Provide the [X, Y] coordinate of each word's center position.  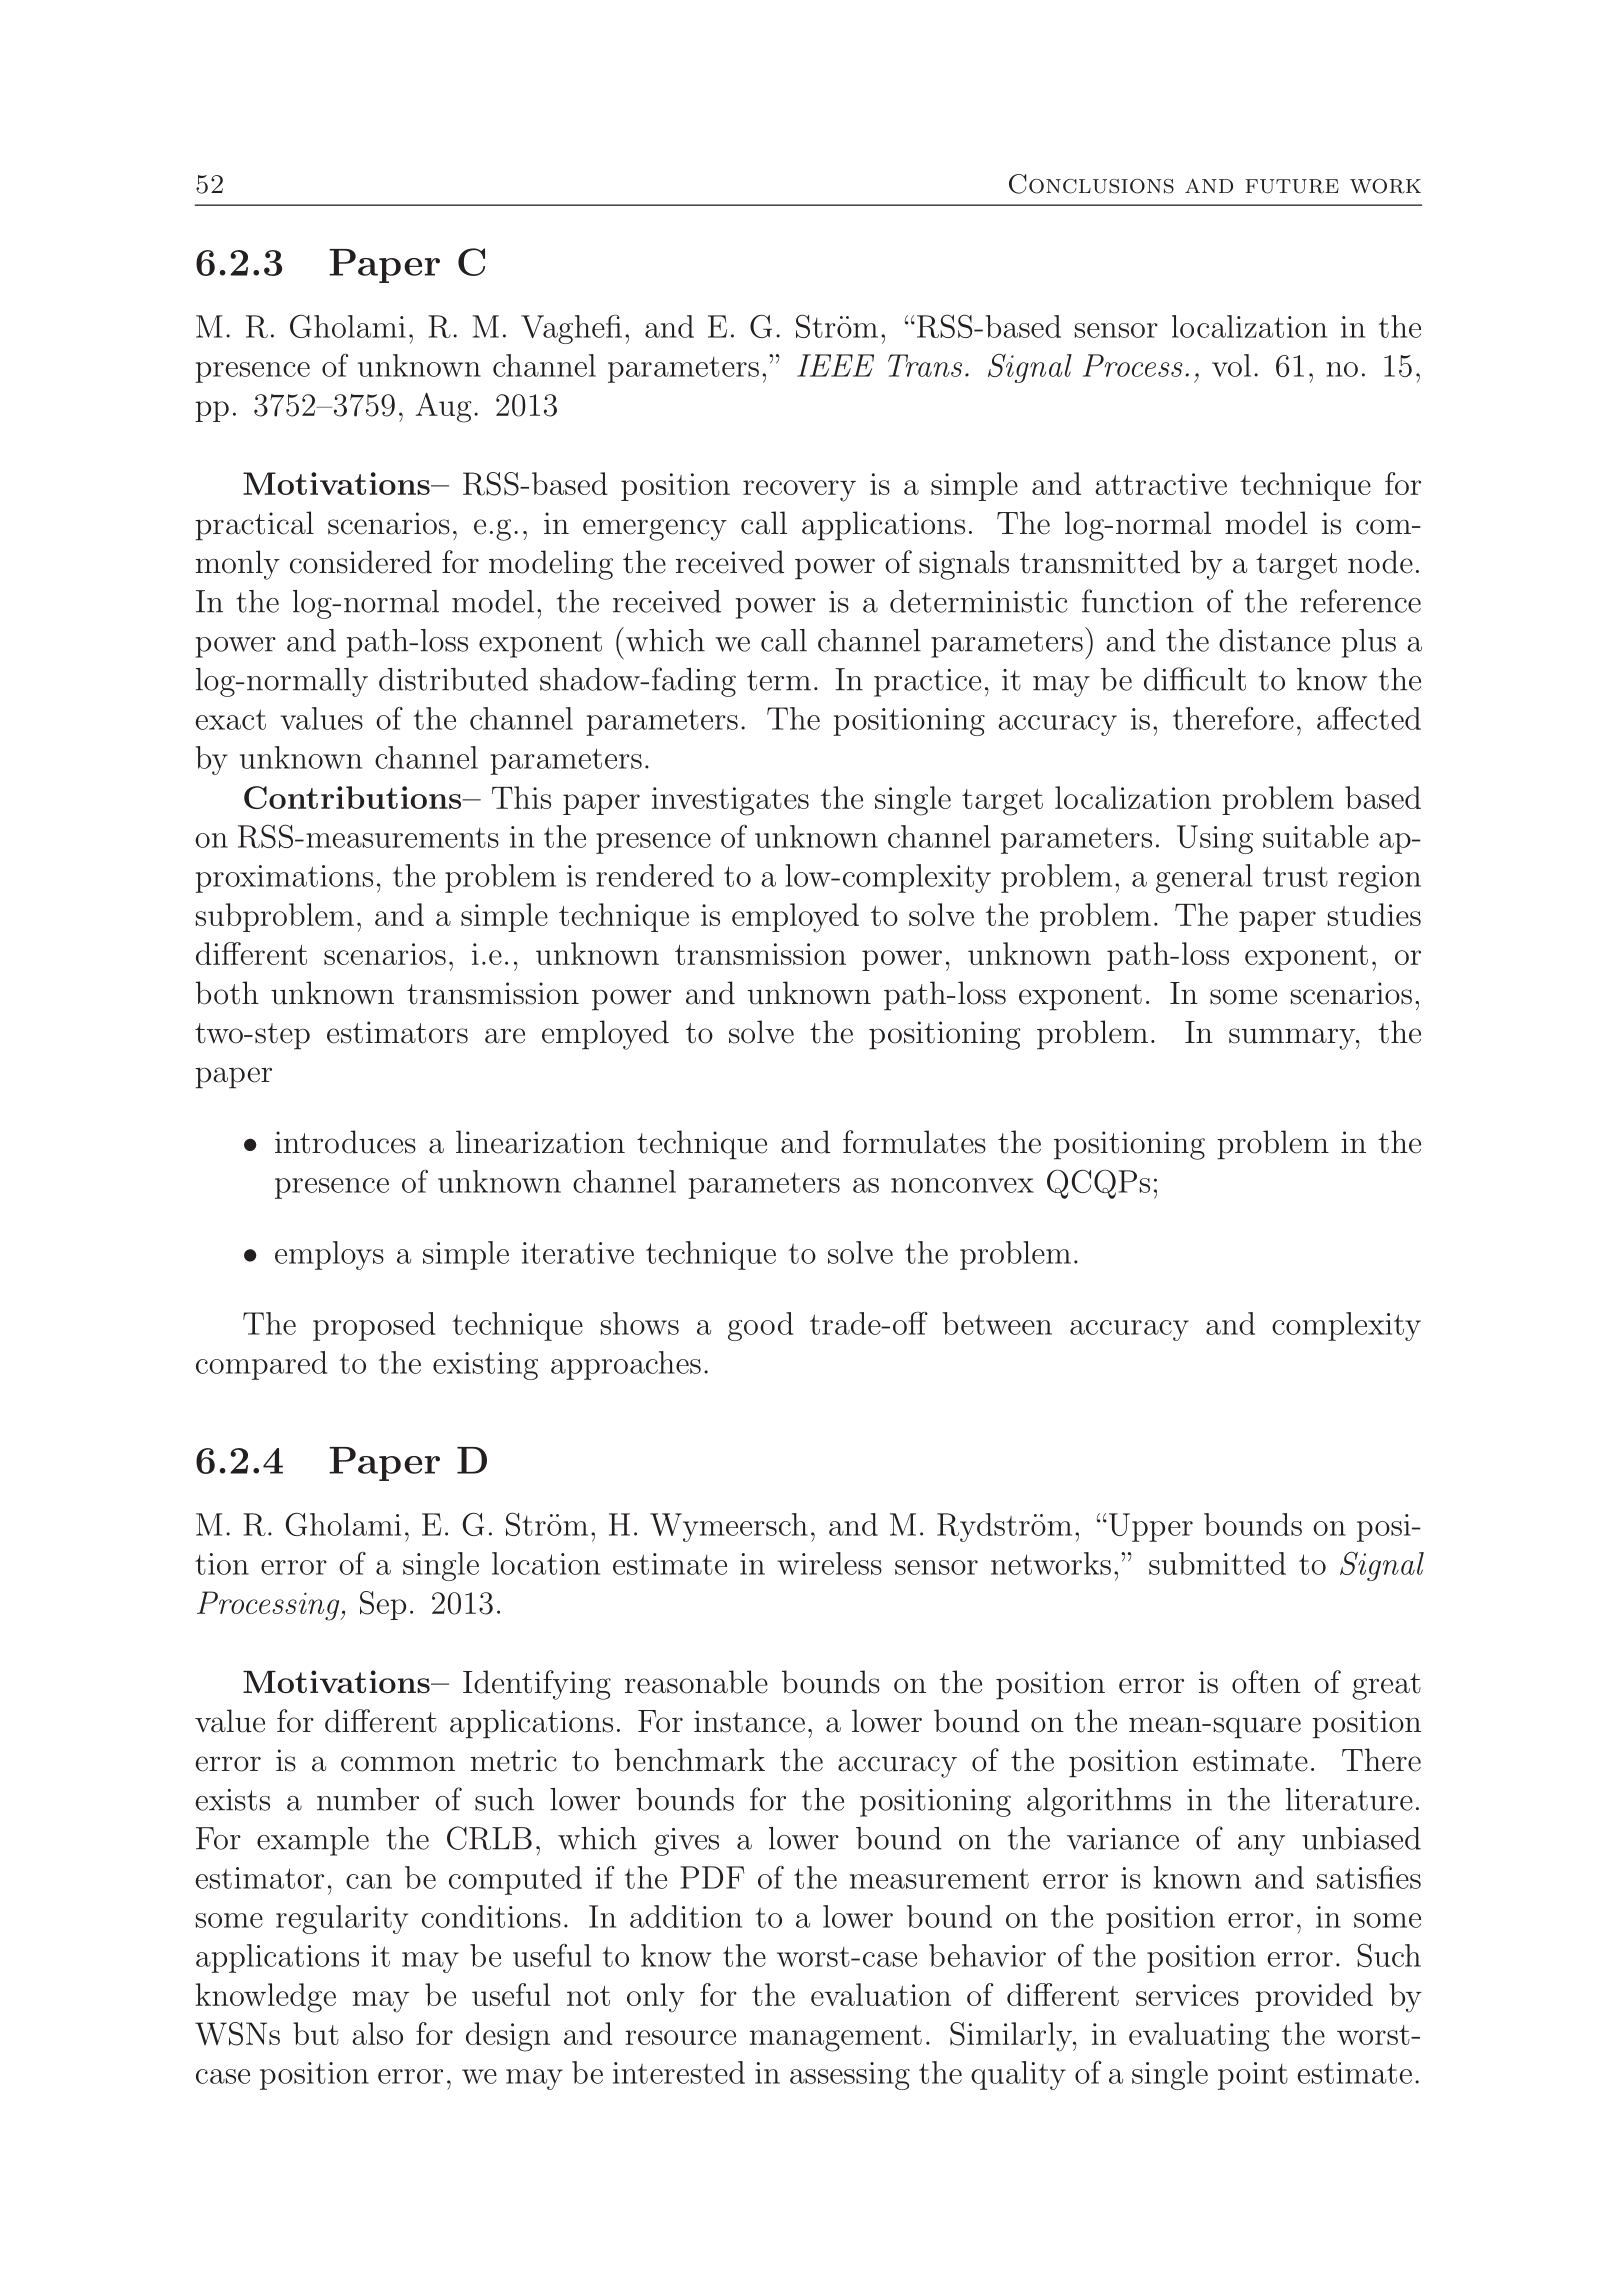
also [377, 2033]
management [836, 2038]
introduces [345, 1142]
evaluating [1199, 2037]
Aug [444, 407]
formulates [914, 1142]
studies [1374, 914]
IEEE [835, 365]
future [1292, 186]
